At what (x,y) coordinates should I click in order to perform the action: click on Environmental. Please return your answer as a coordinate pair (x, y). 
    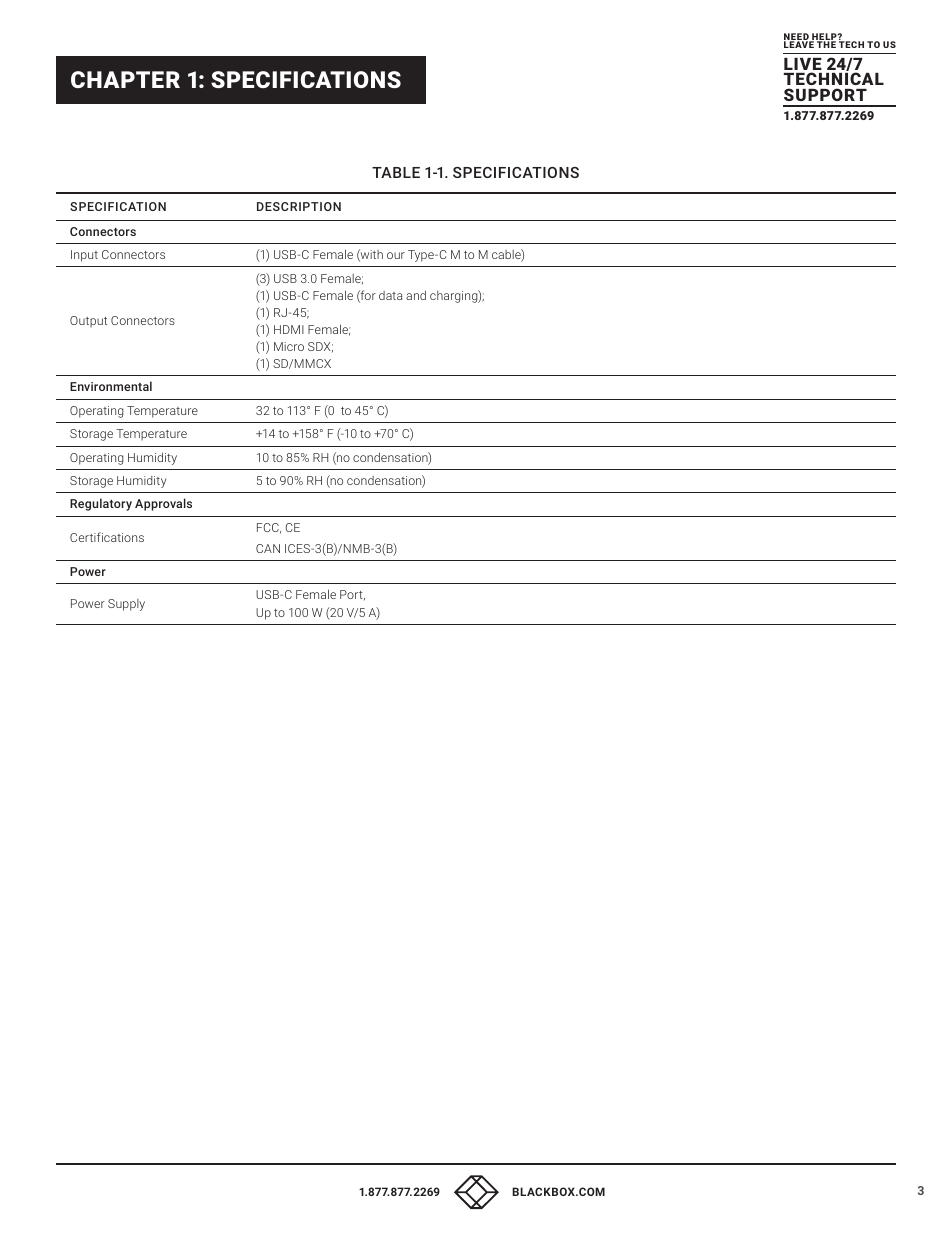
    Looking at the image, I should click on (111, 386).
